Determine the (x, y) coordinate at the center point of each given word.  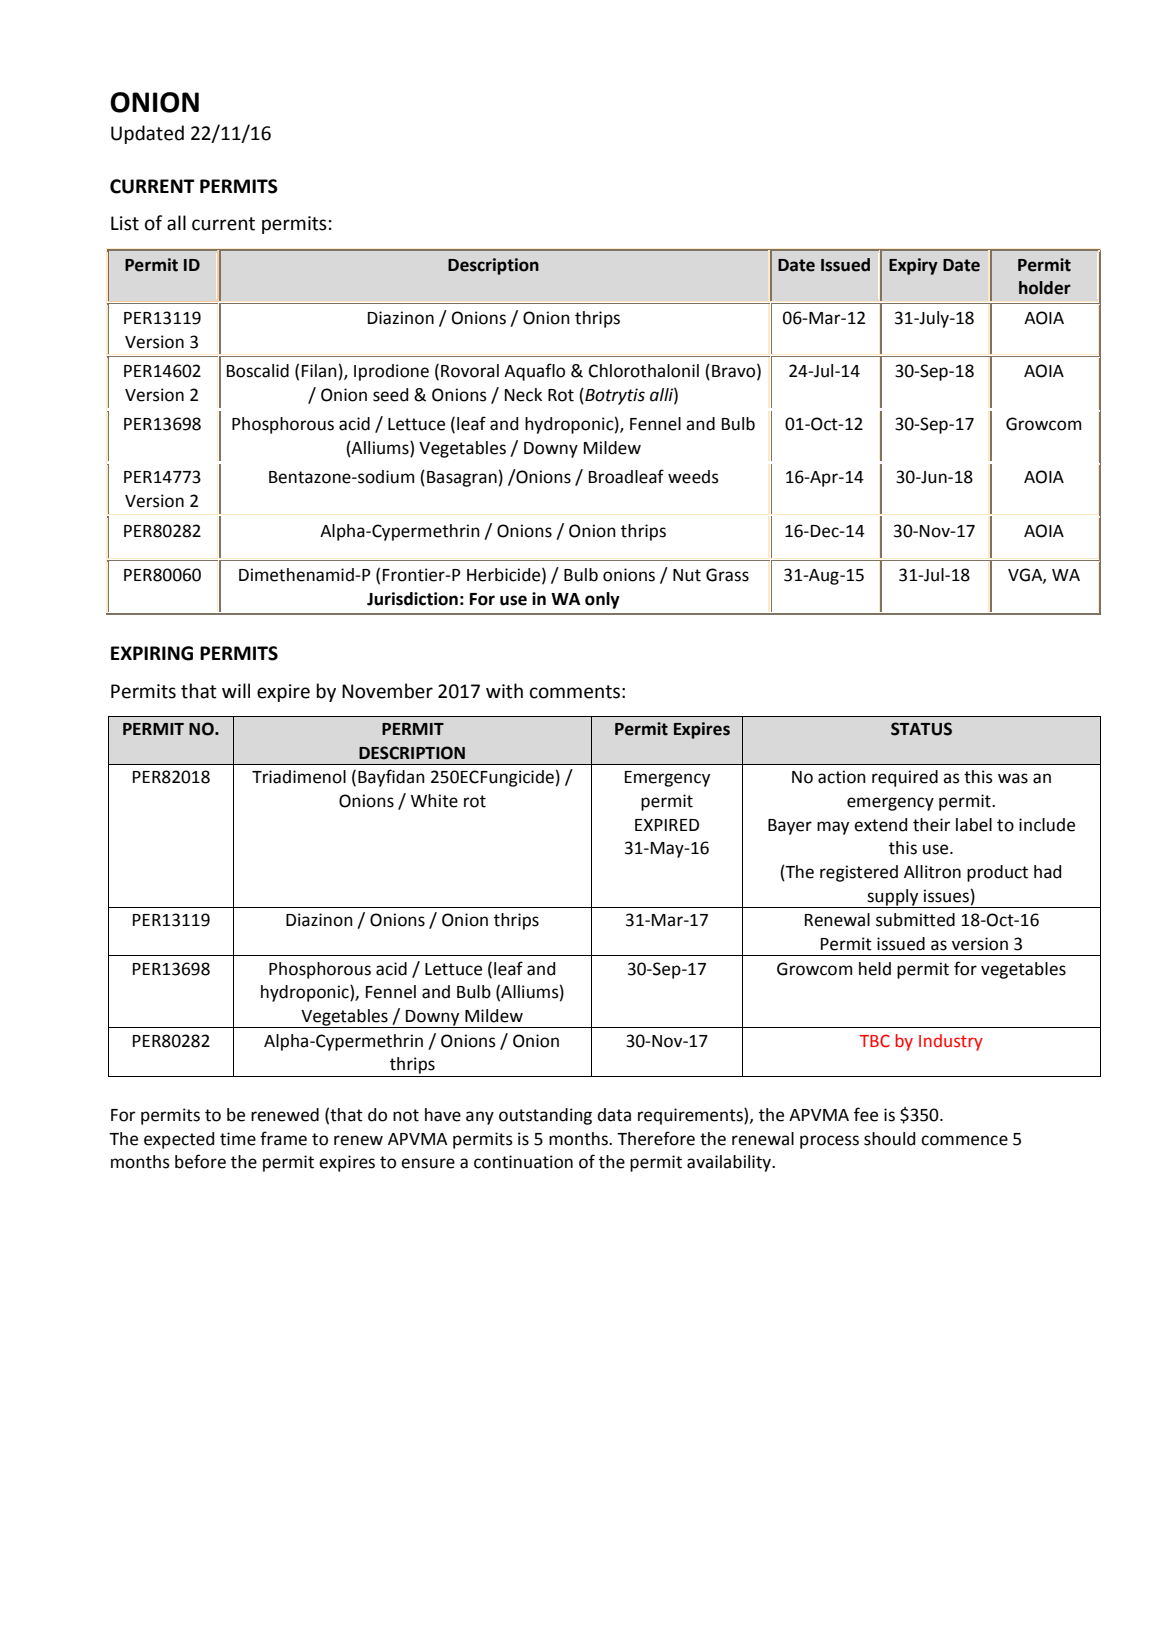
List (125, 223)
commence (964, 1140)
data (614, 1115)
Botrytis (614, 396)
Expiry (913, 266)
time (238, 1139)
